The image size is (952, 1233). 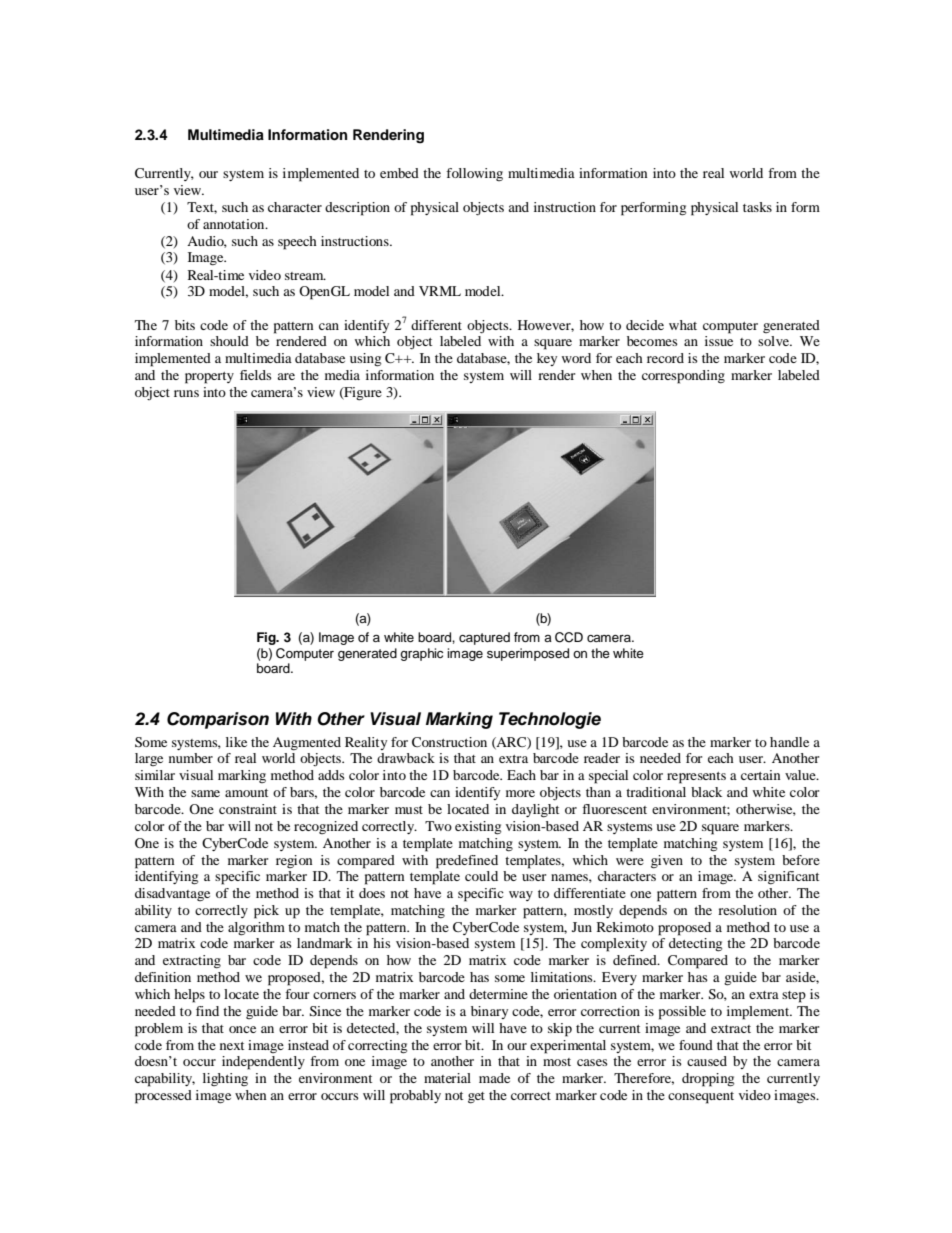 What do you see at coordinates (683, 377) in the page?
I see `corresponding` at bounding box center [683, 377].
